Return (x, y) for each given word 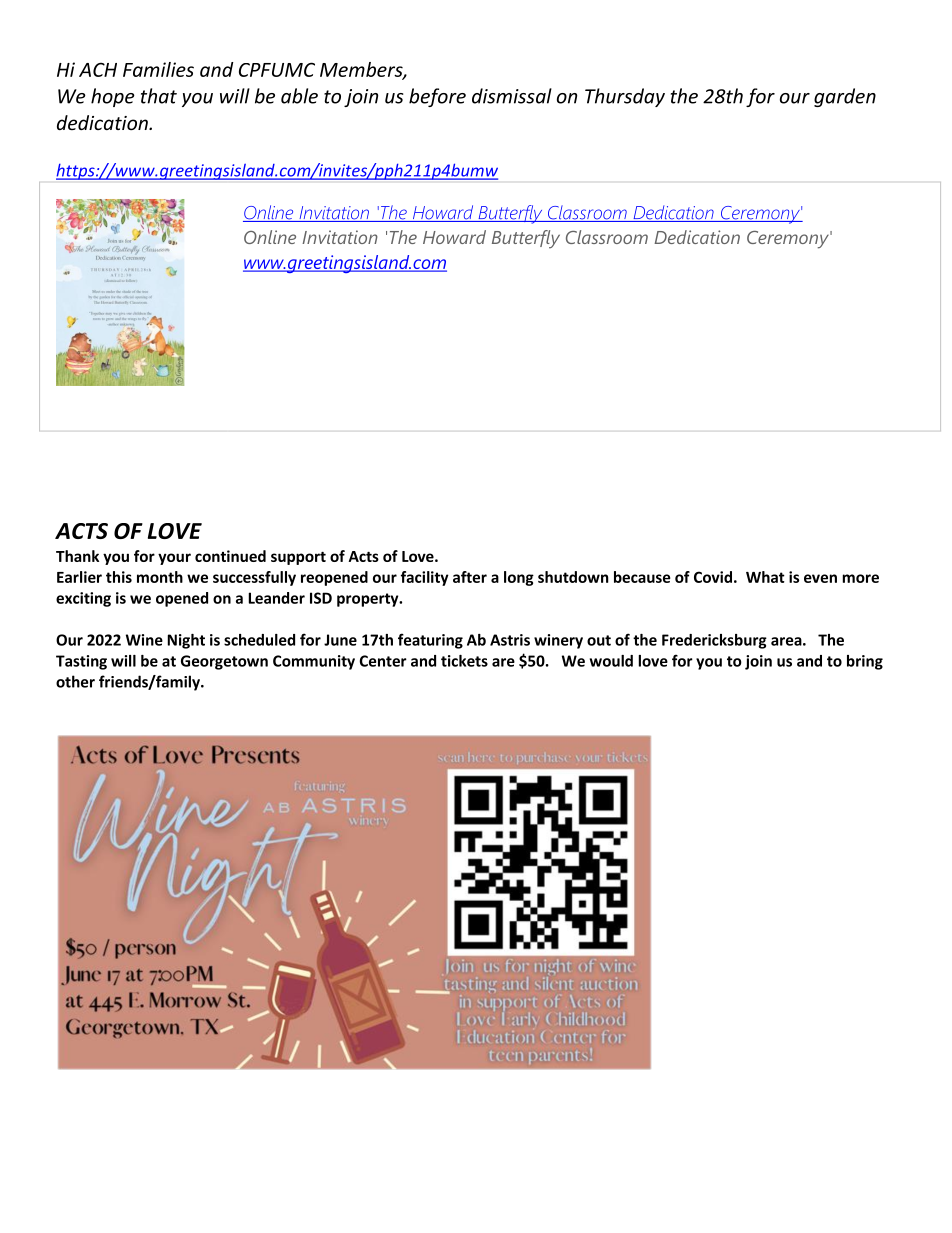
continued (230, 556)
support (298, 558)
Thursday (625, 97)
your (174, 559)
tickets (464, 661)
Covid (713, 577)
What (765, 577)
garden (845, 97)
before (437, 97)
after (470, 577)
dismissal (512, 96)
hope (113, 97)
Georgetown (224, 662)
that (159, 96)
